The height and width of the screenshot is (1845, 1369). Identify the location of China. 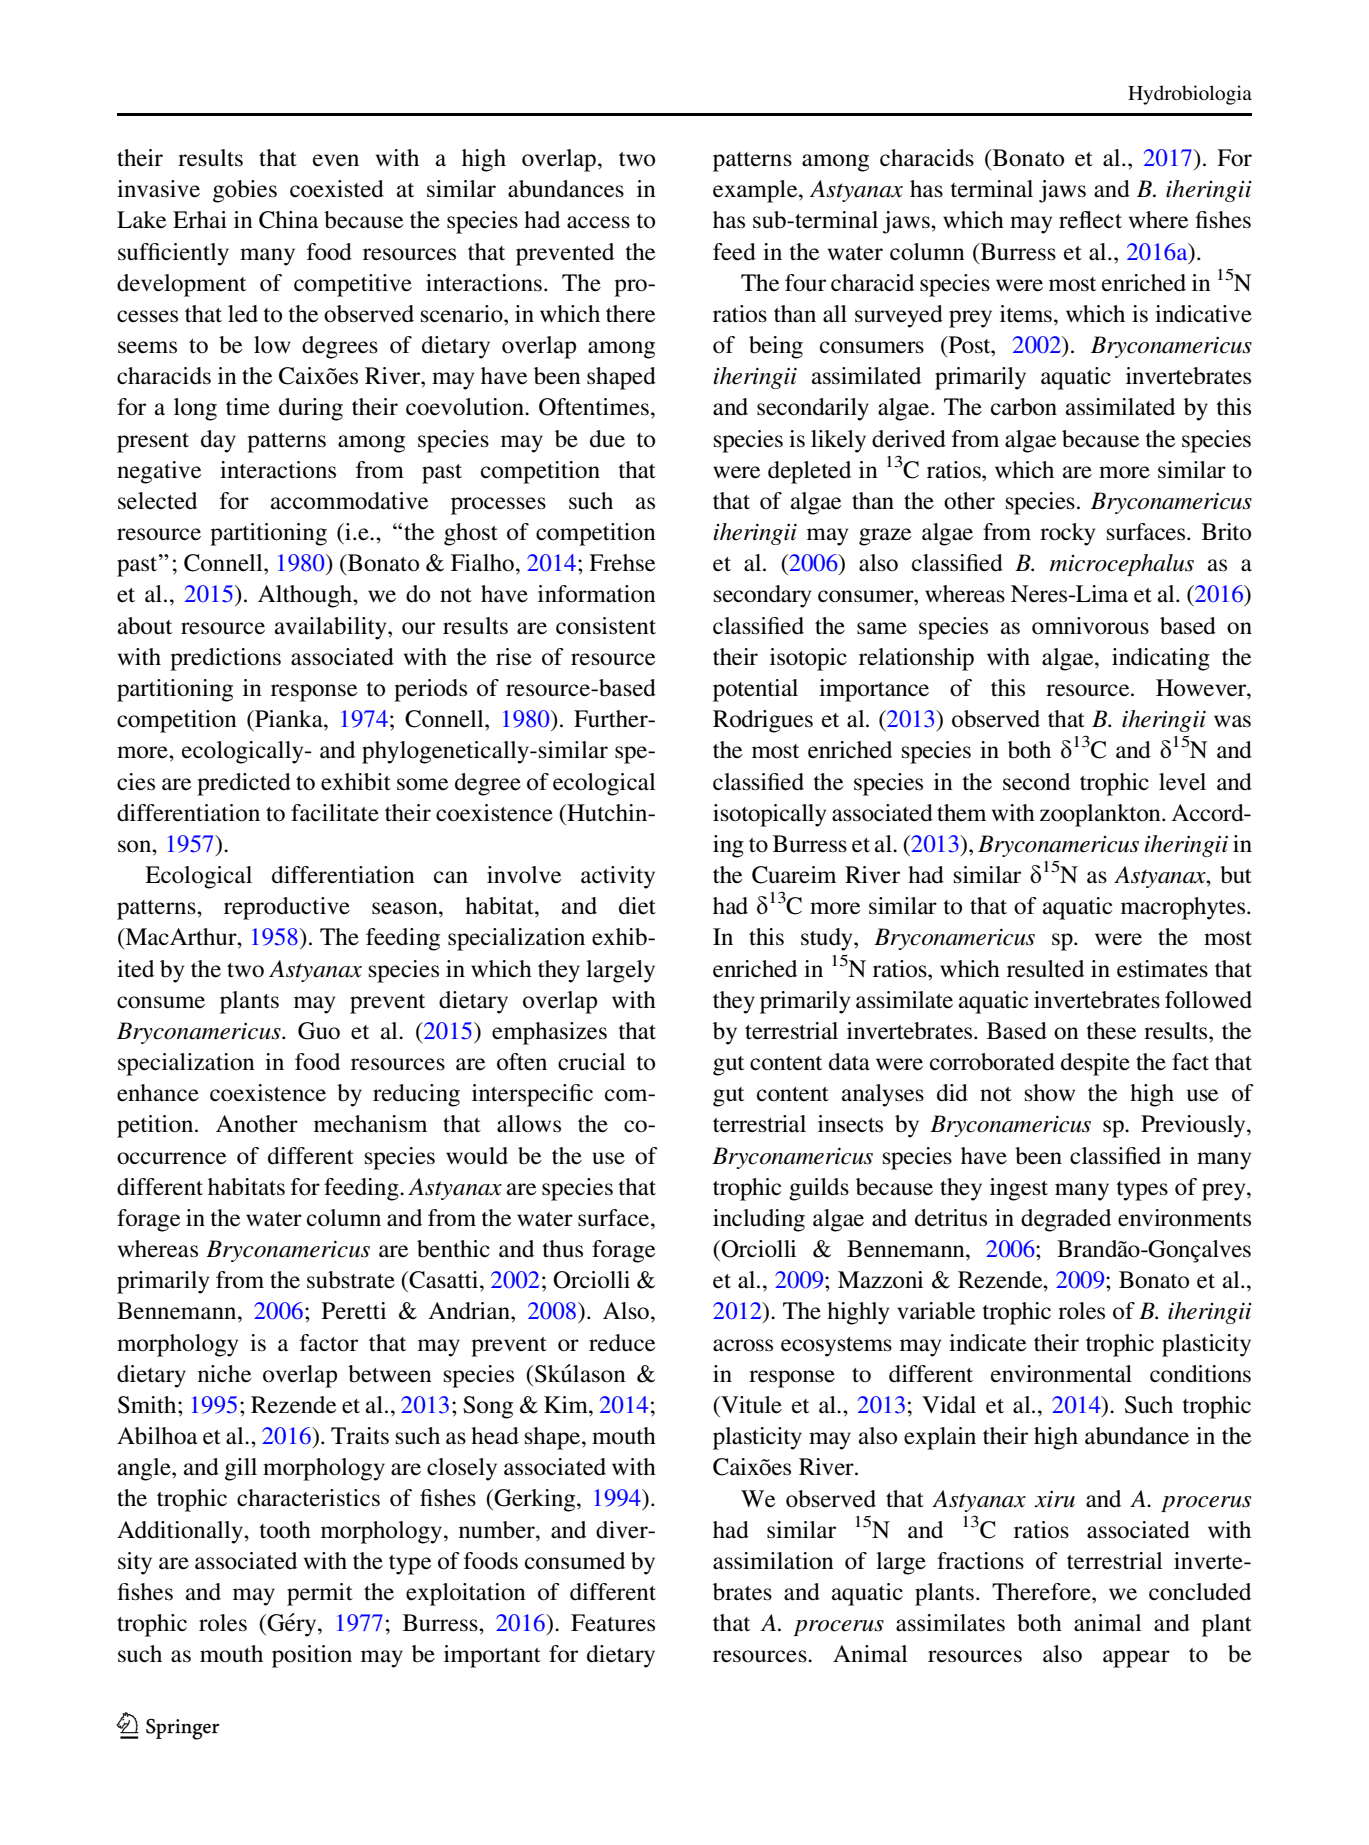
(288, 220).
